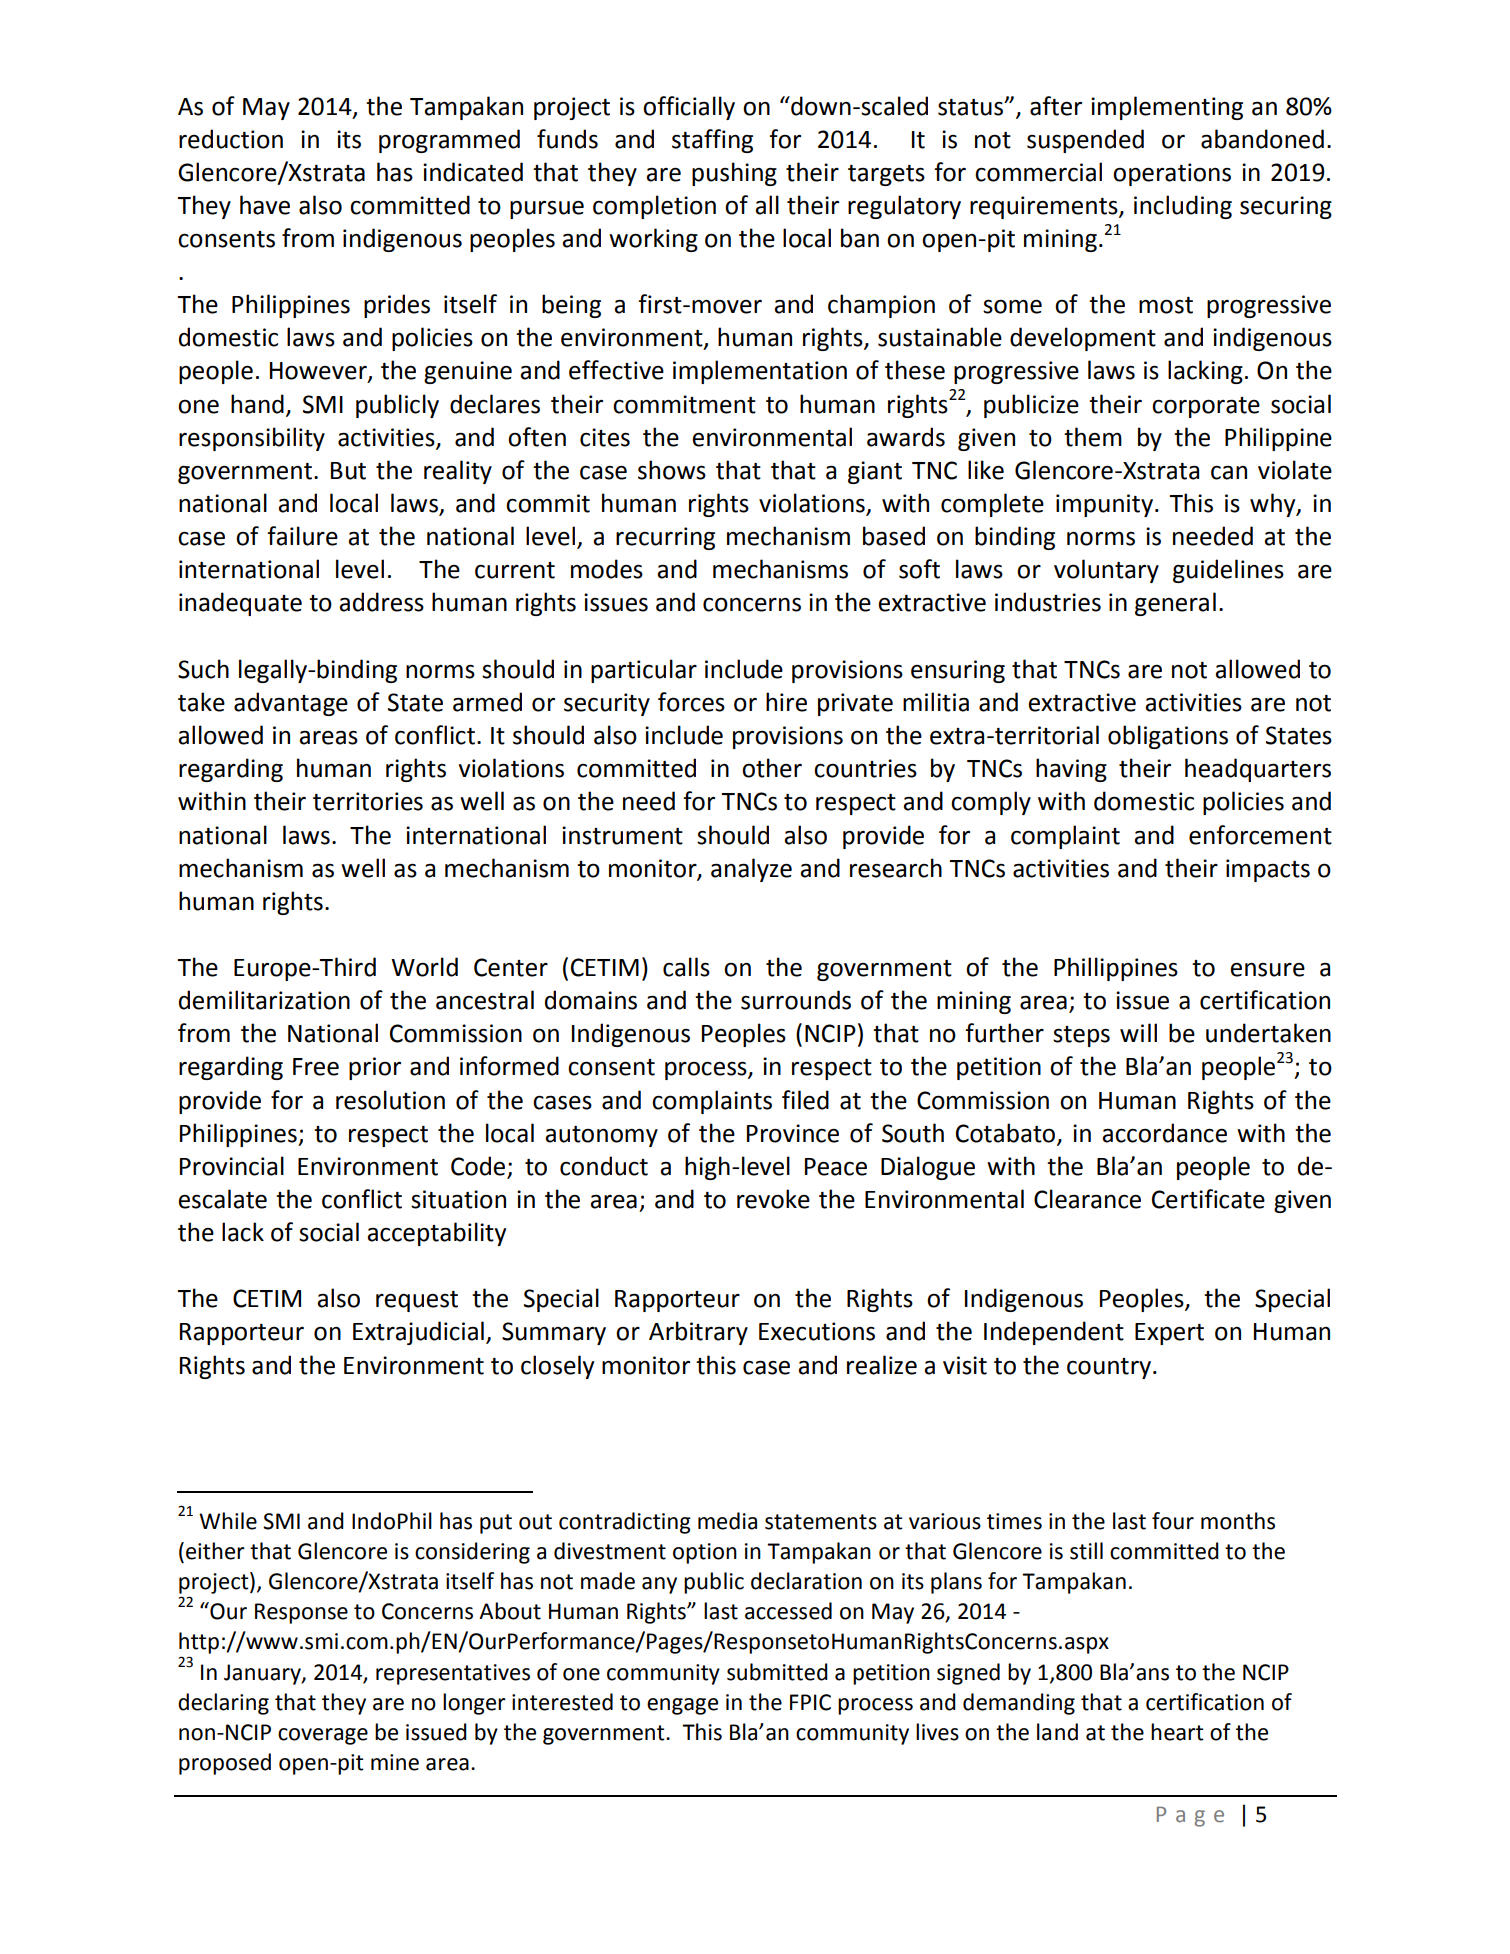 This page has height=1954, width=1510. Describe the element at coordinates (291, 704) in the page. I see `advantage` at that location.
